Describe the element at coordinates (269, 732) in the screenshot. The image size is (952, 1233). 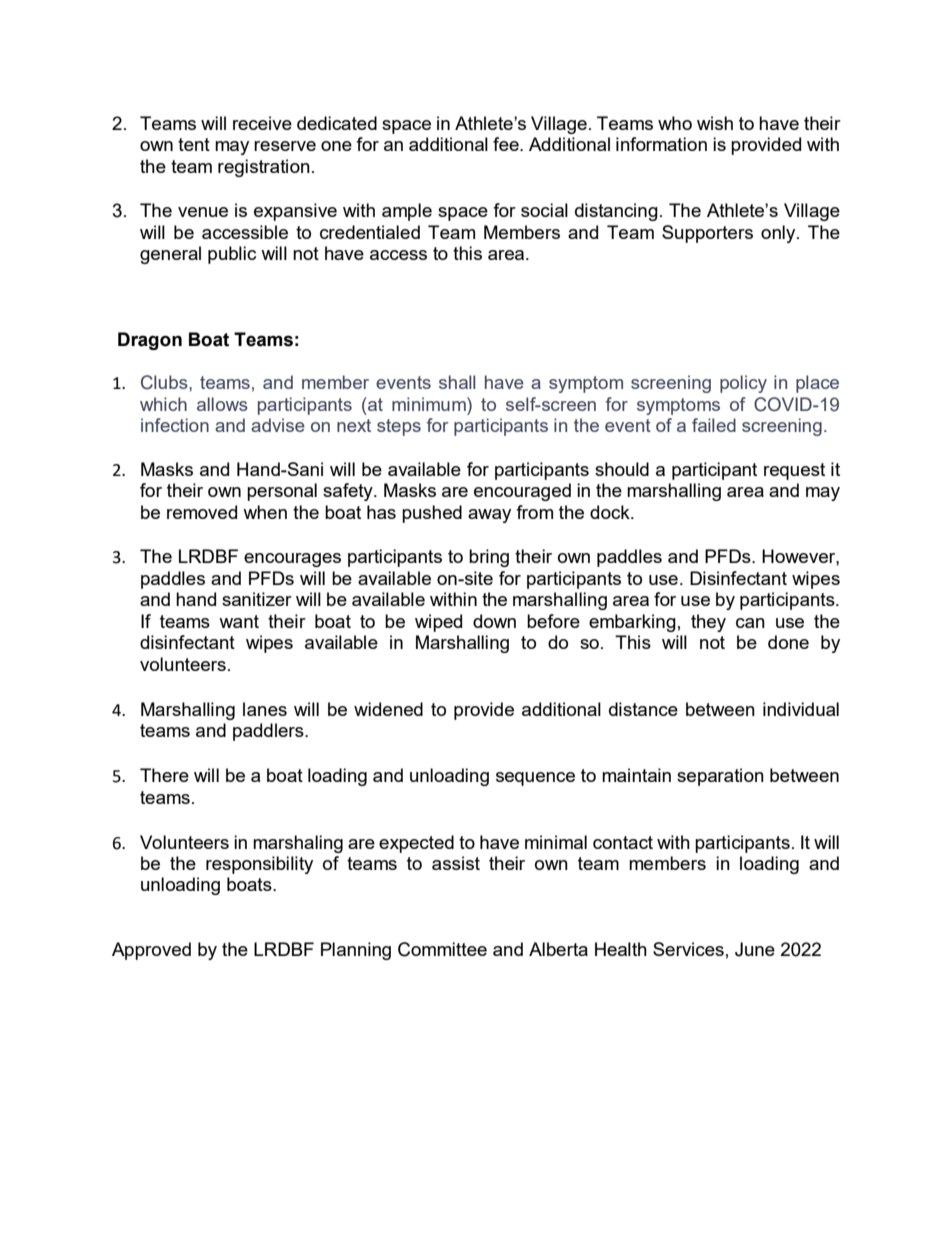
I see `paddlers` at that location.
